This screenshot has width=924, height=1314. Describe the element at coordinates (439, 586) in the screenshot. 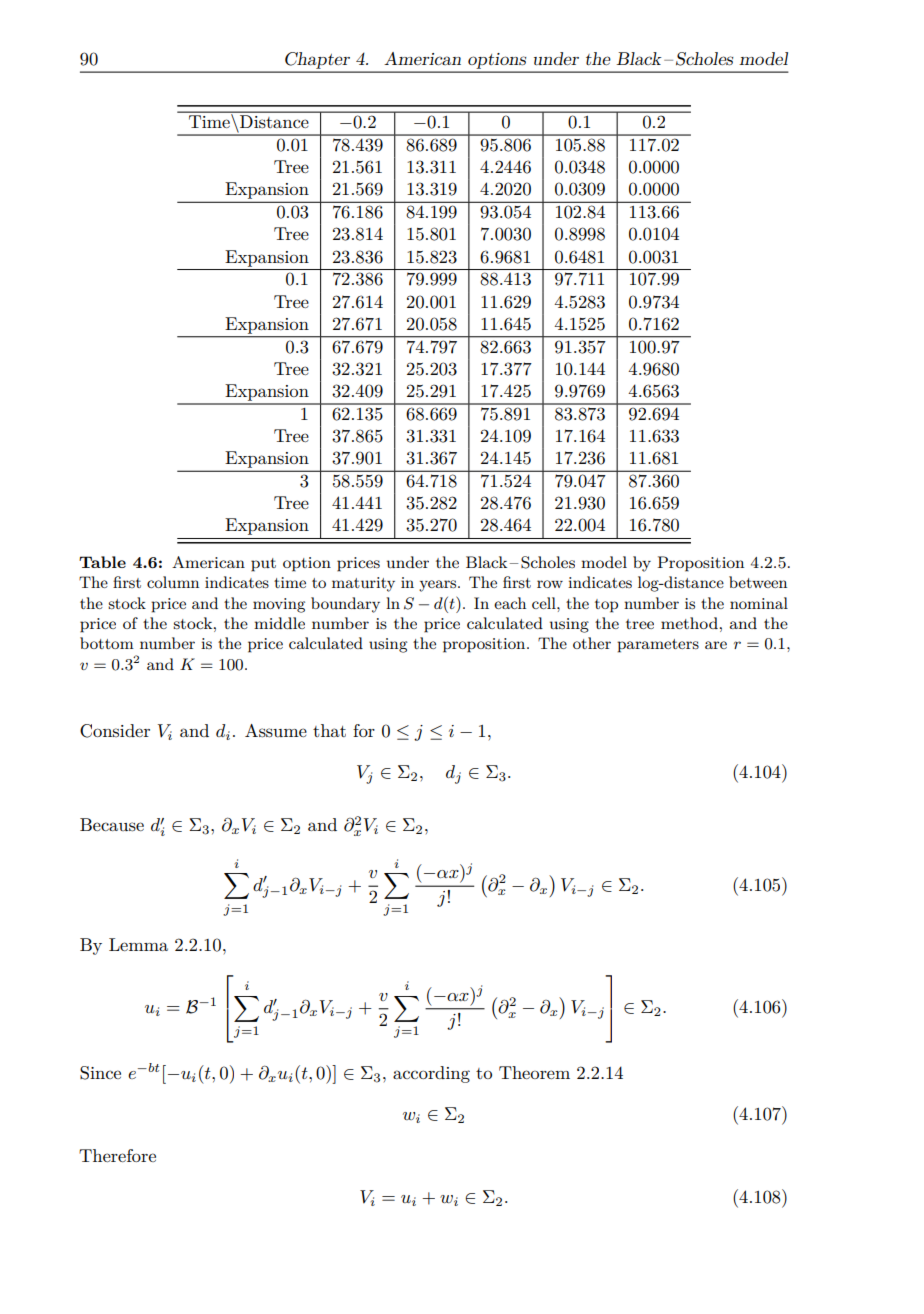

I see `years` at that location.
